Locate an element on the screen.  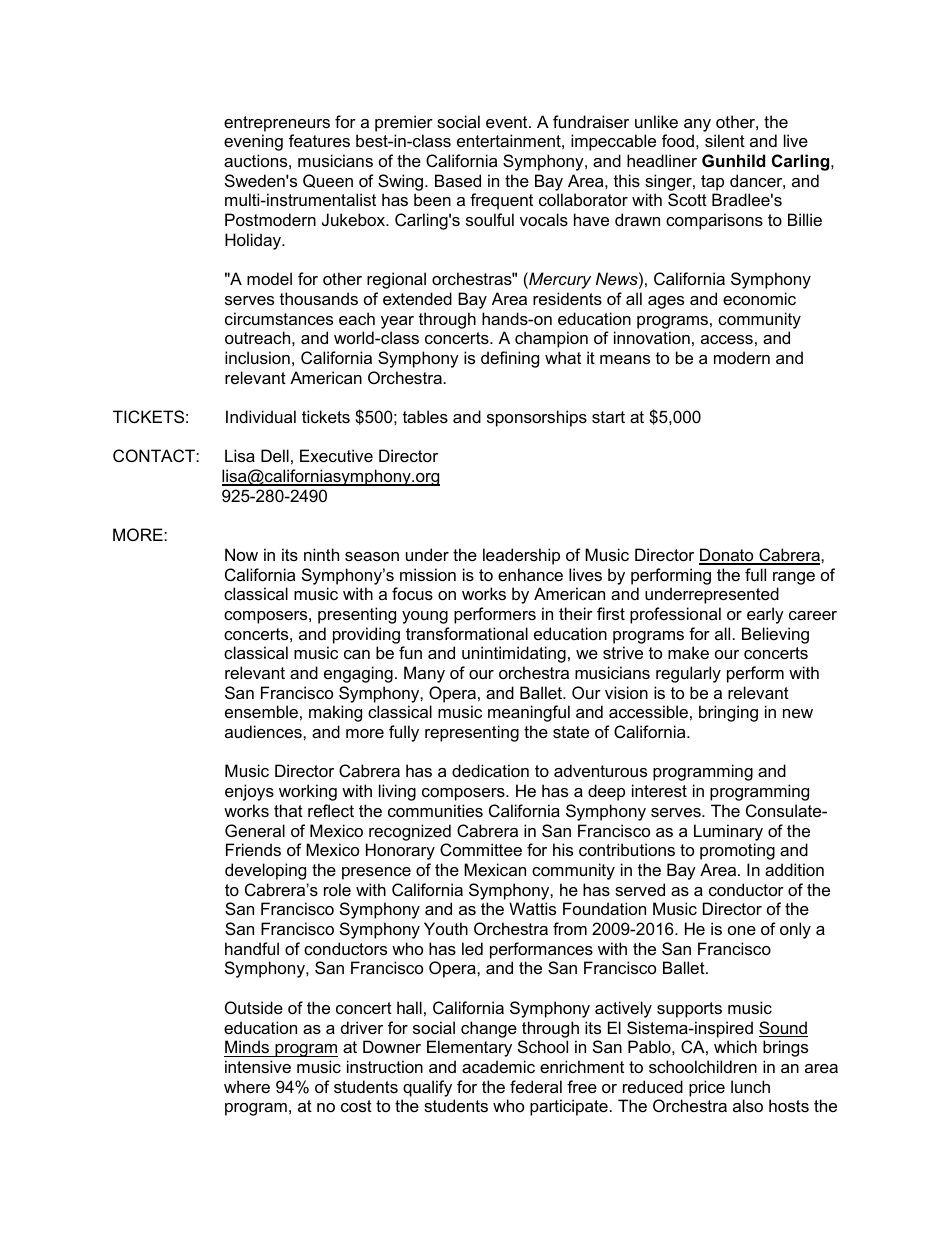
bringing is located at coordinates (728, 713).
